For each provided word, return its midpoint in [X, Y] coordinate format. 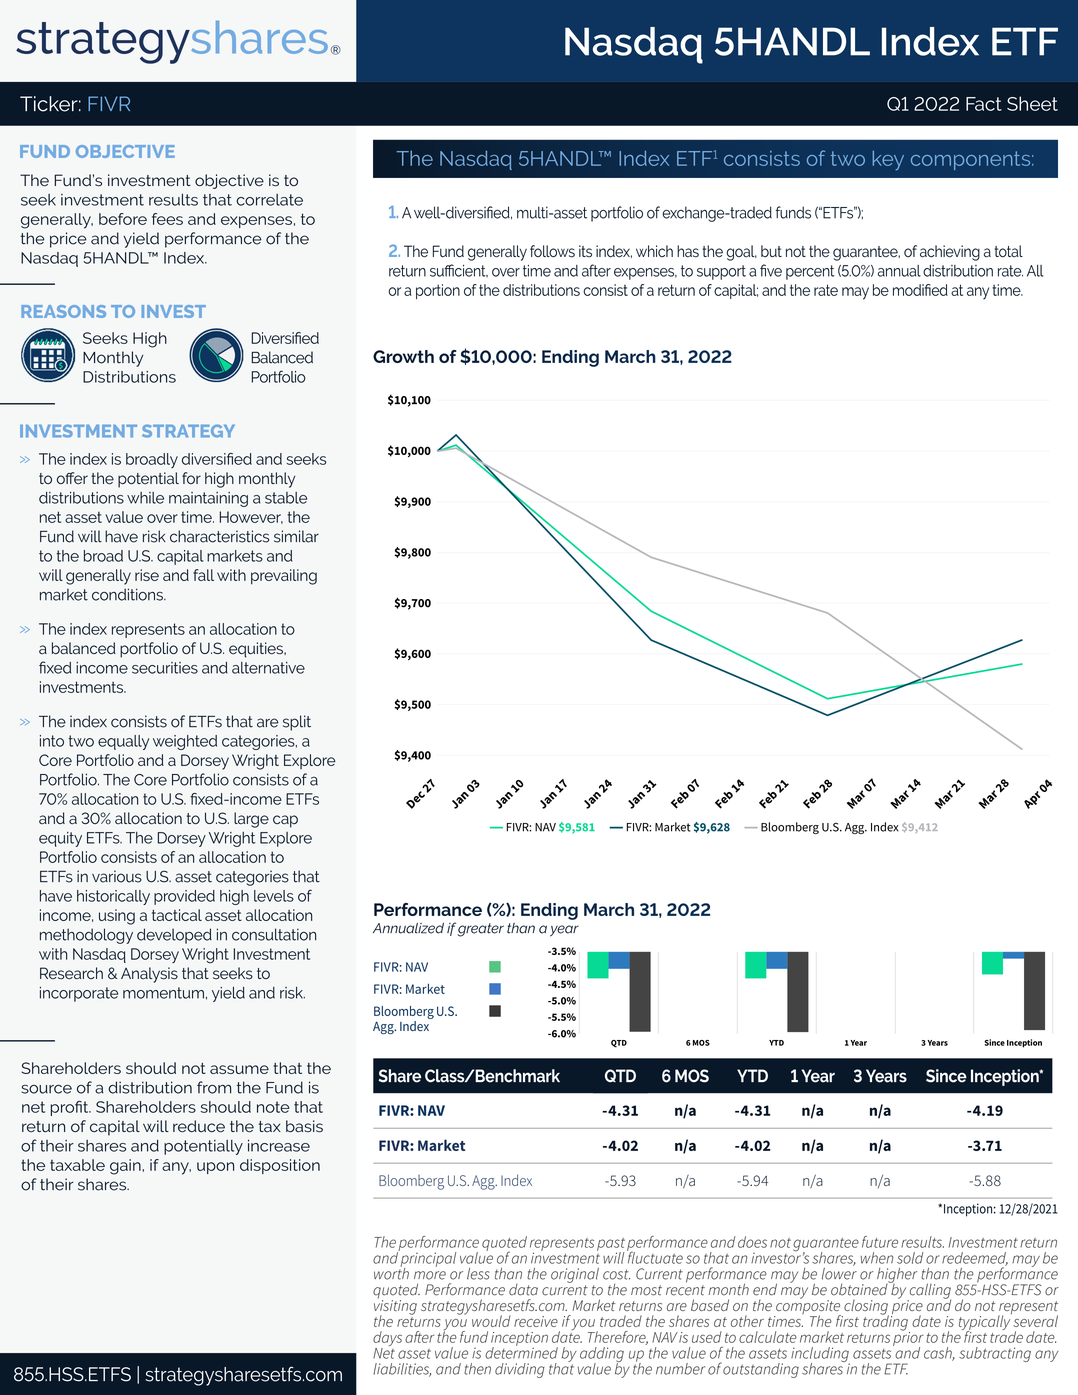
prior [908, 1338]
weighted [185, 742]
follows [552, 251]
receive [536, 1321]
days [387, 1338]
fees [167, 219]
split [297, 723]
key [888, 161]
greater [481, 930]
